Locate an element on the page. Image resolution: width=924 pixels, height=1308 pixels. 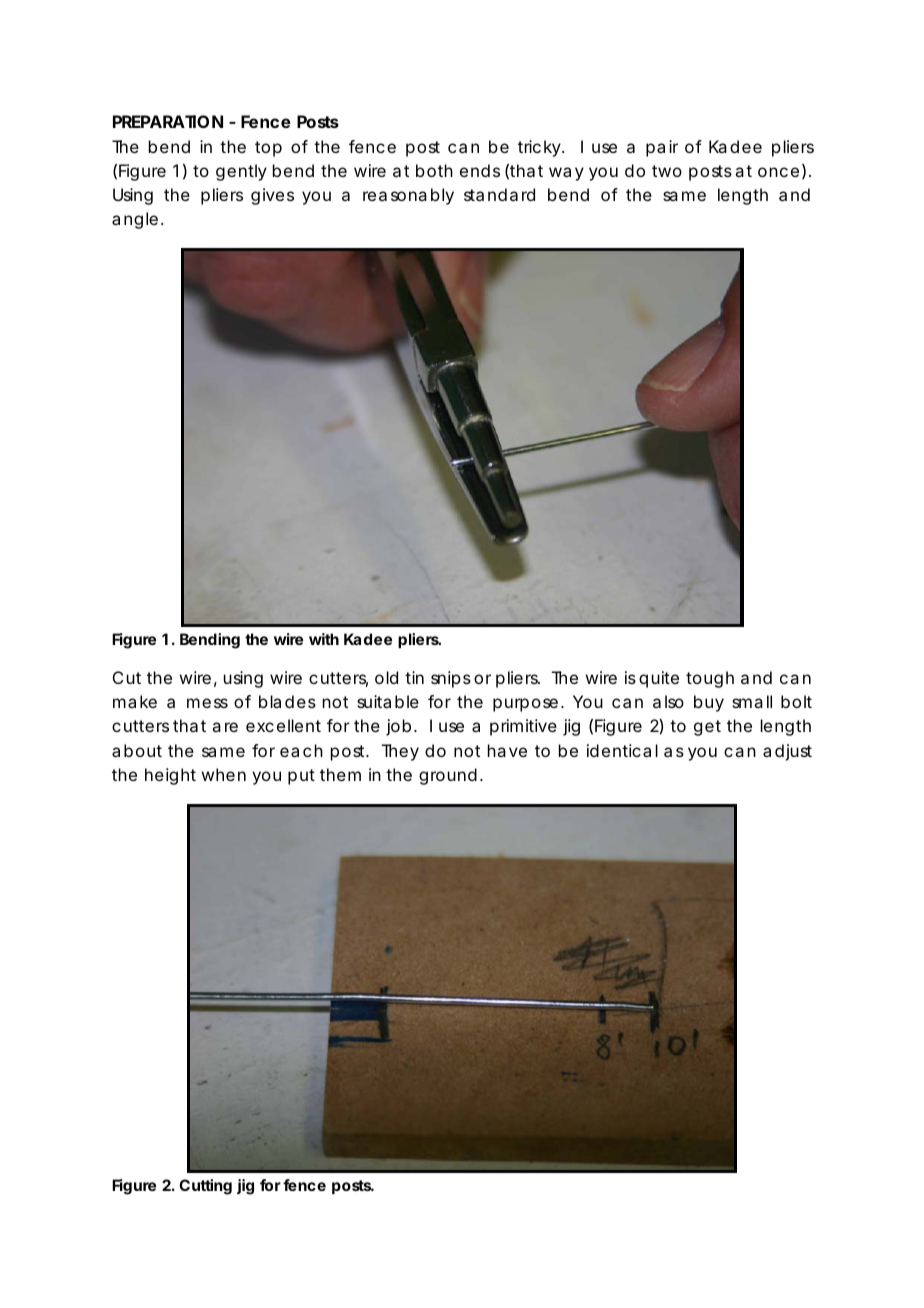
ground is located at coordinates (448, 776).
